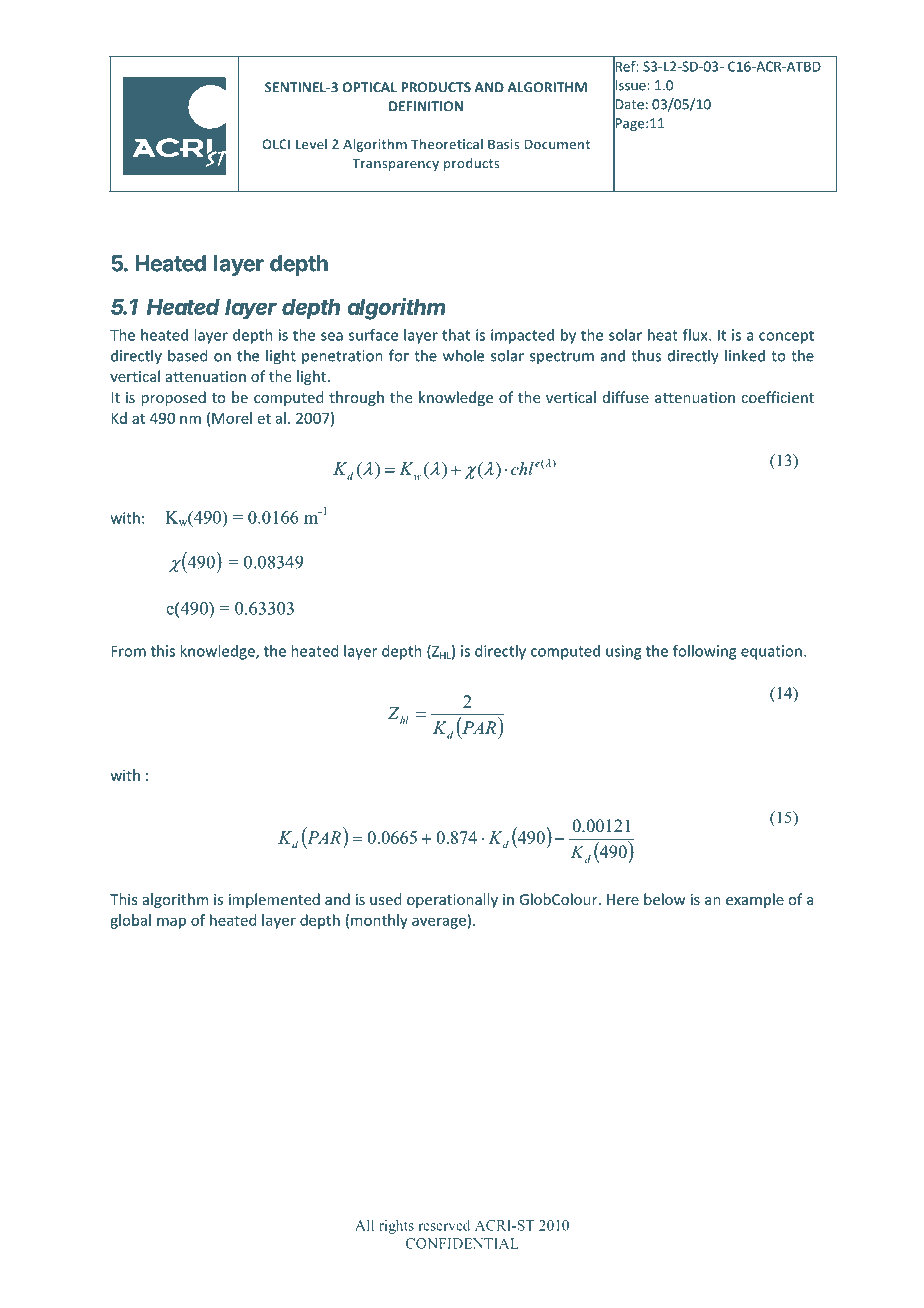  I want to click on Level, so click(311, 144).
